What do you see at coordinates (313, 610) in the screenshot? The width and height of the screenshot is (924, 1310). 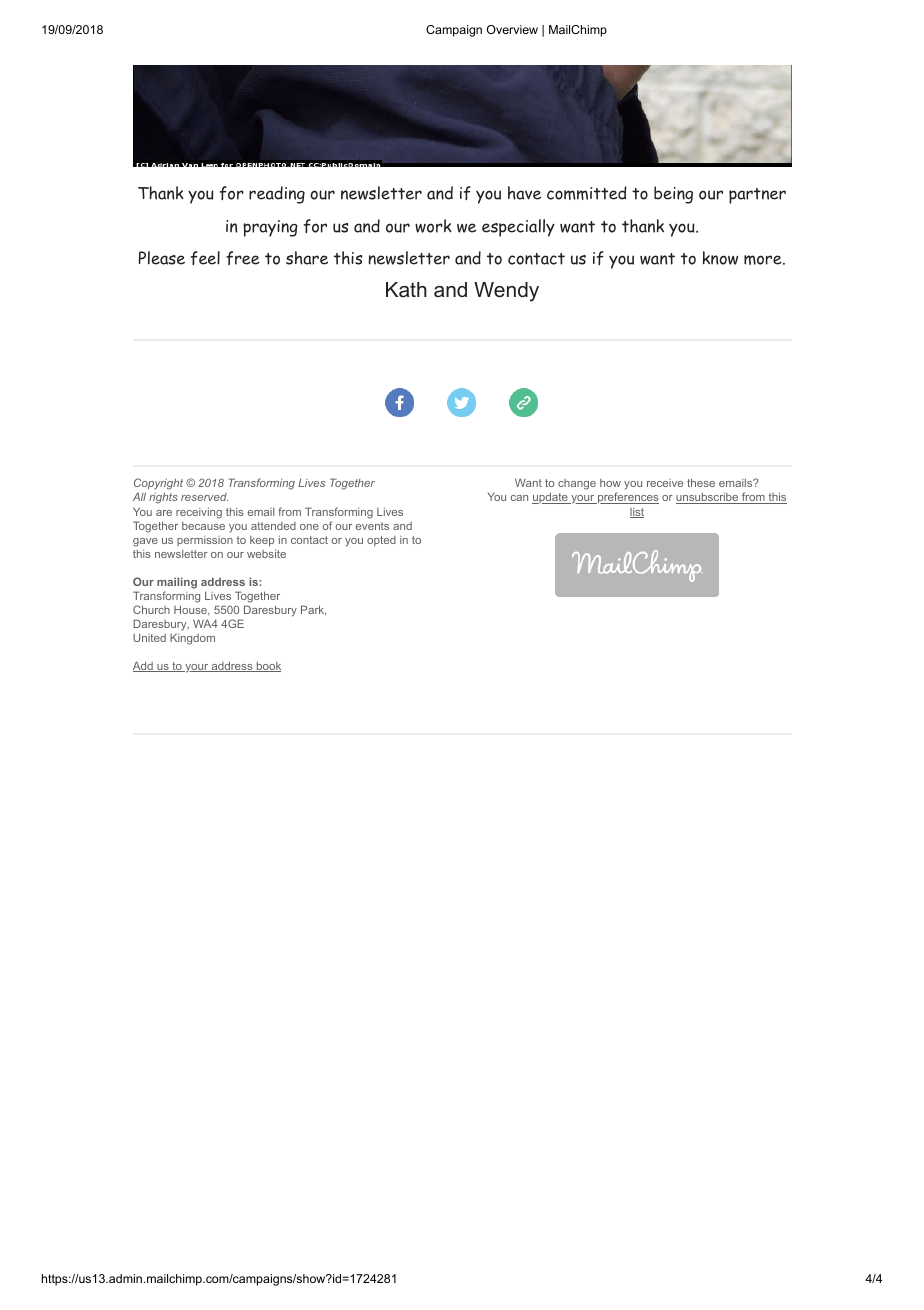 I see `Park` at bounding box center [313, 610].
